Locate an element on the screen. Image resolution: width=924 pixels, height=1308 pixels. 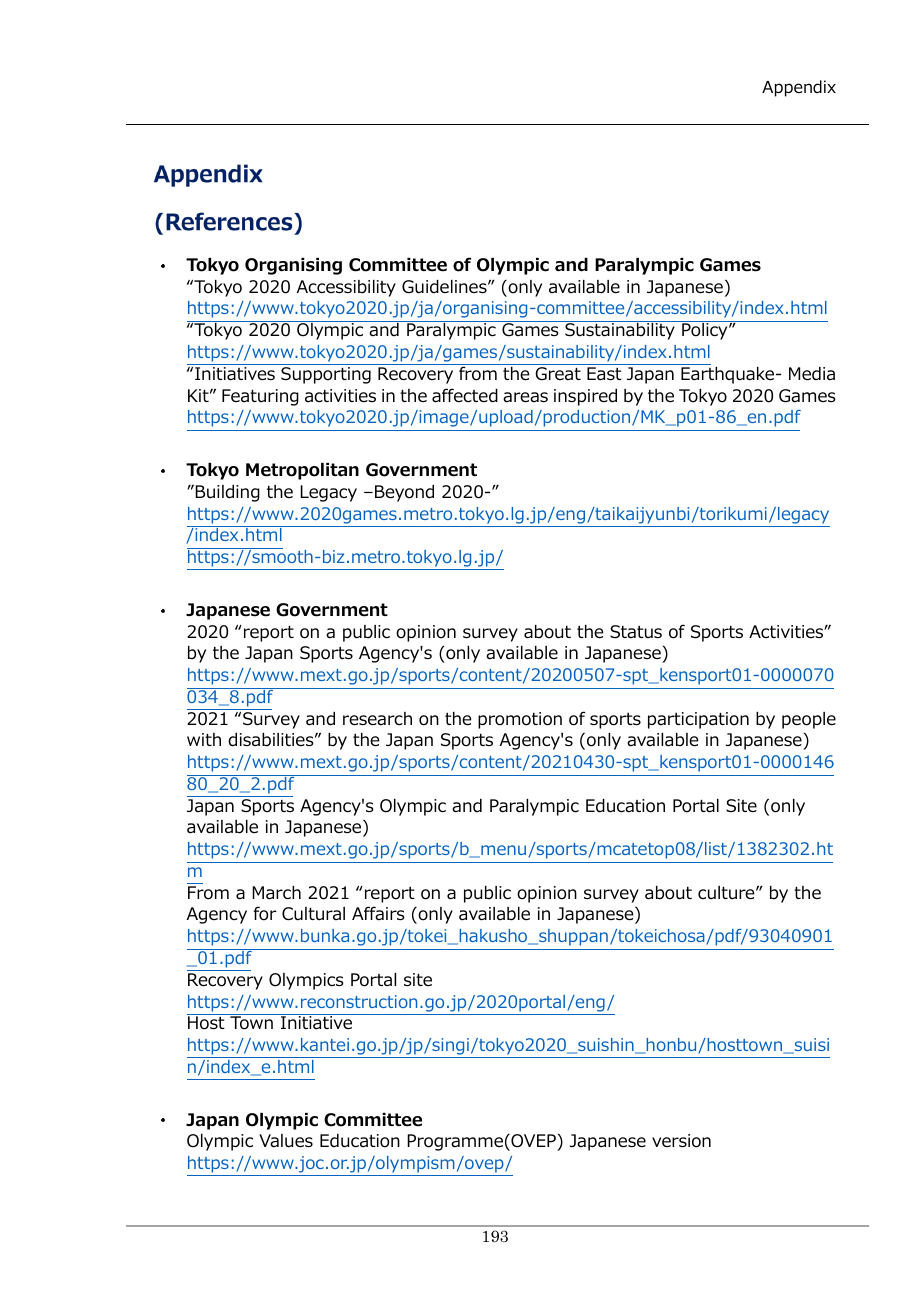
March is located at coordinates (276, 893).
